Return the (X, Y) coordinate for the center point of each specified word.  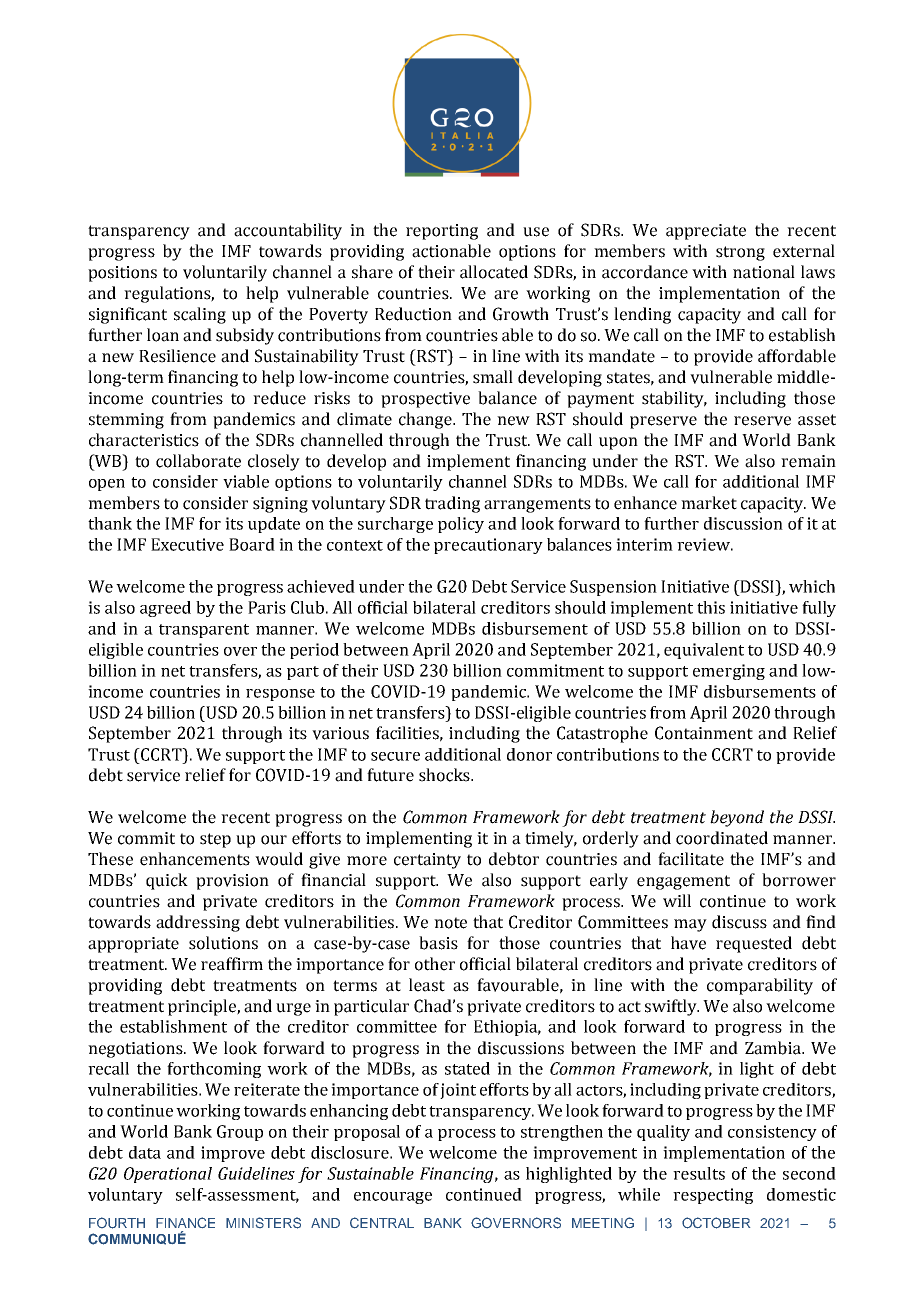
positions (122, 274)
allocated (494, 272)
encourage (393, 1198)
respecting (713, 1196)
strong (740, 253)
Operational (168, 1175)
